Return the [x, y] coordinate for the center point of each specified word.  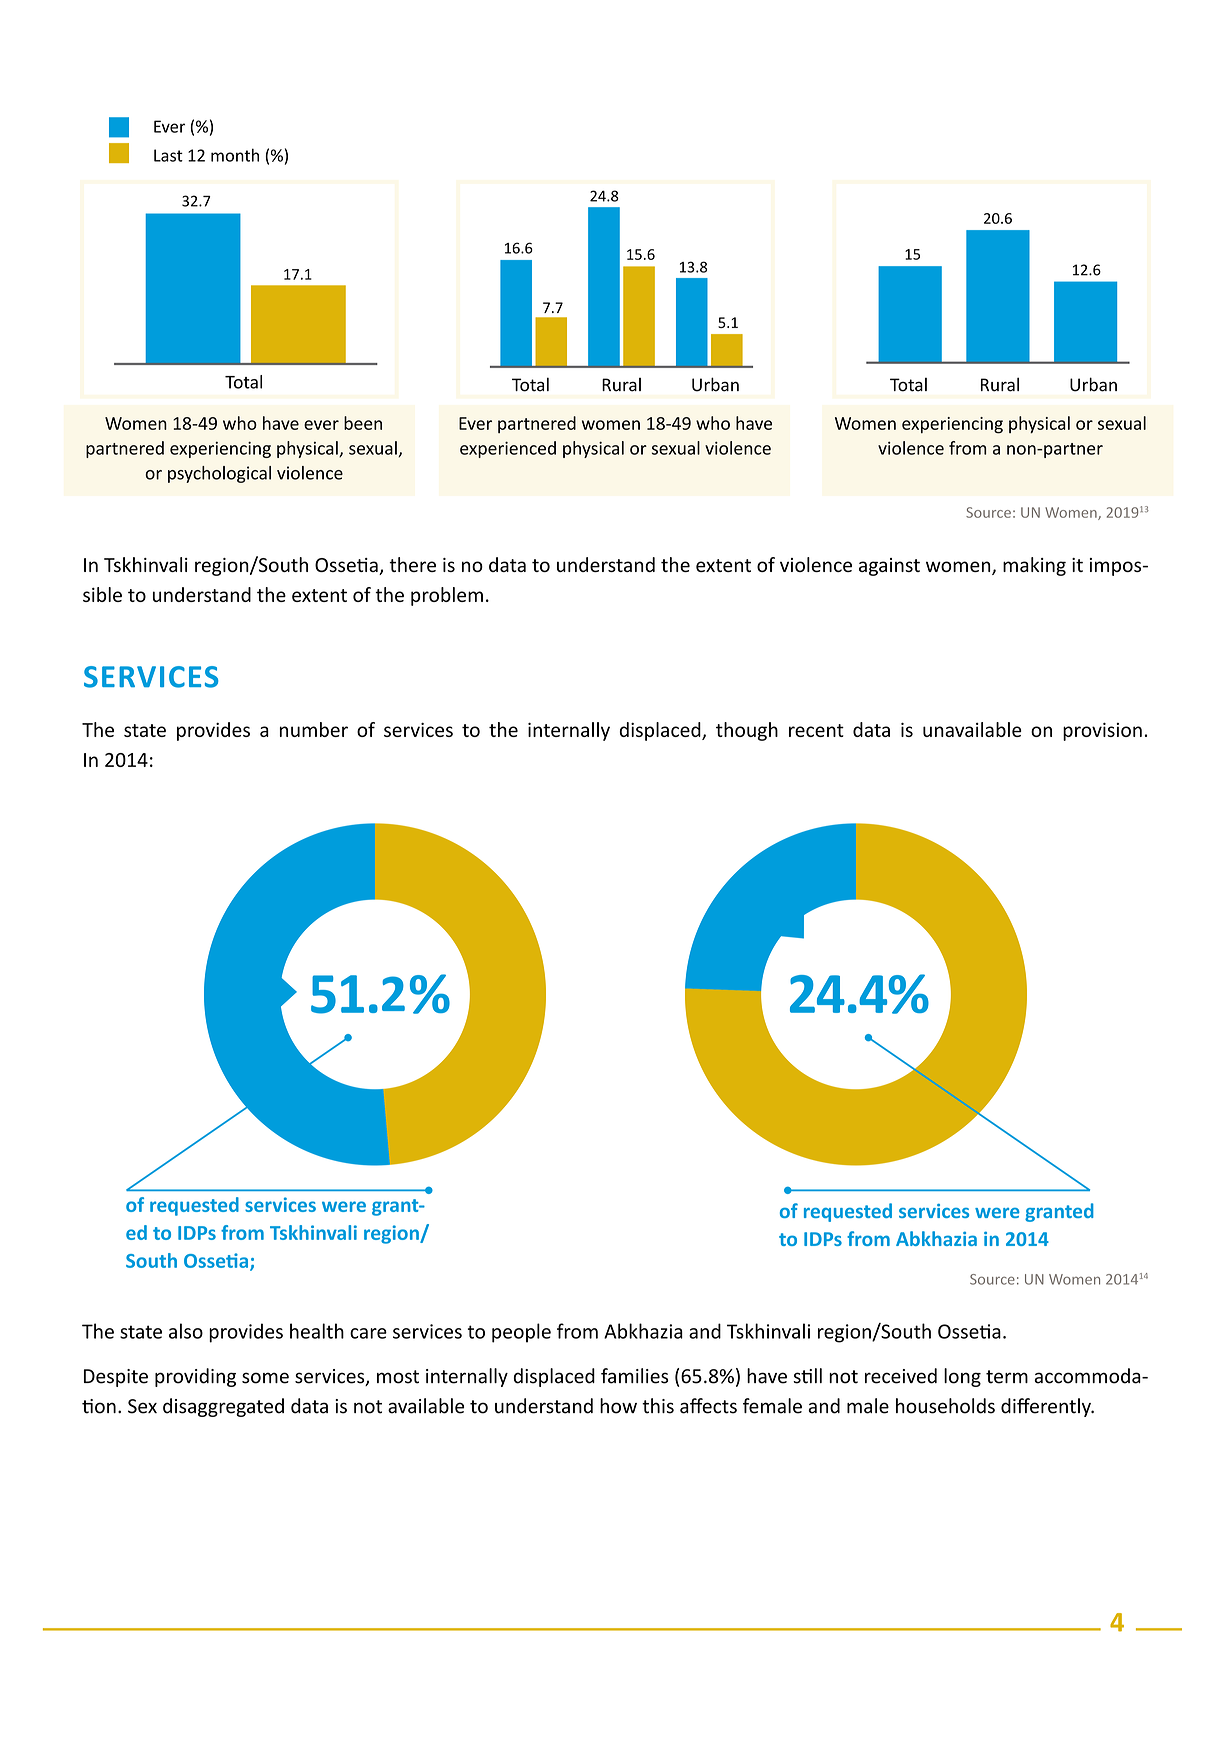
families [634, 1376]
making [1034, 566]
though [747, 731]
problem [447, 596]
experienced [508, 449]
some [265, 1378]
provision [1102, 731]
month [235, 155]
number [314, 729]
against [889, 567]
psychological [219, 474]
